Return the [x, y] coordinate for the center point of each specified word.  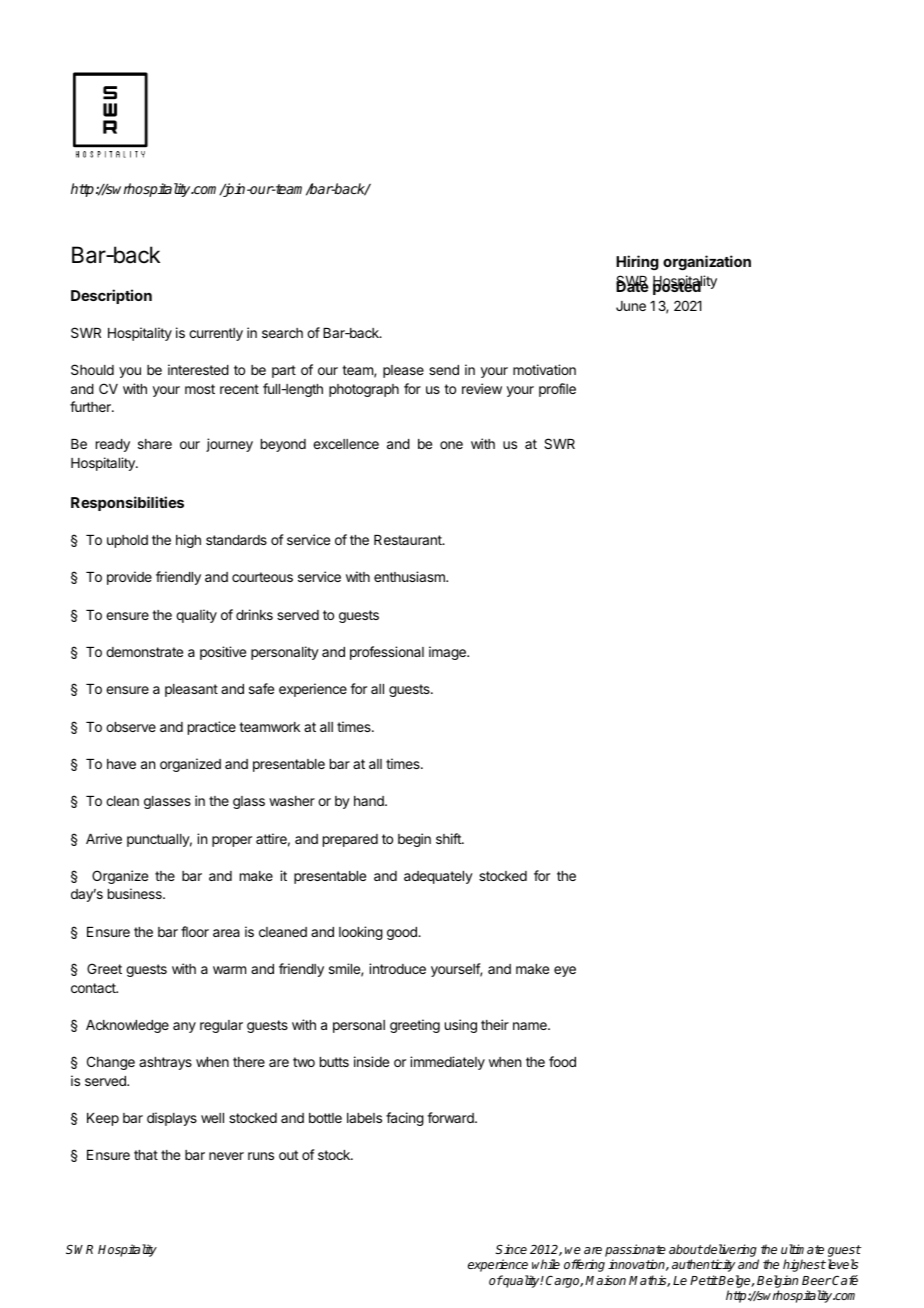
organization [707, 262]
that [146, 1155]
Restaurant [409, 540]
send [444, 370]
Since [511, 1249]
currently [216, 334]
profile [557, 390]
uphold [127, 541]
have [121, 764]
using [461, 1026]
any [184, 1027]
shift [449, 838]
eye [565, 971]
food [562, 1061]
